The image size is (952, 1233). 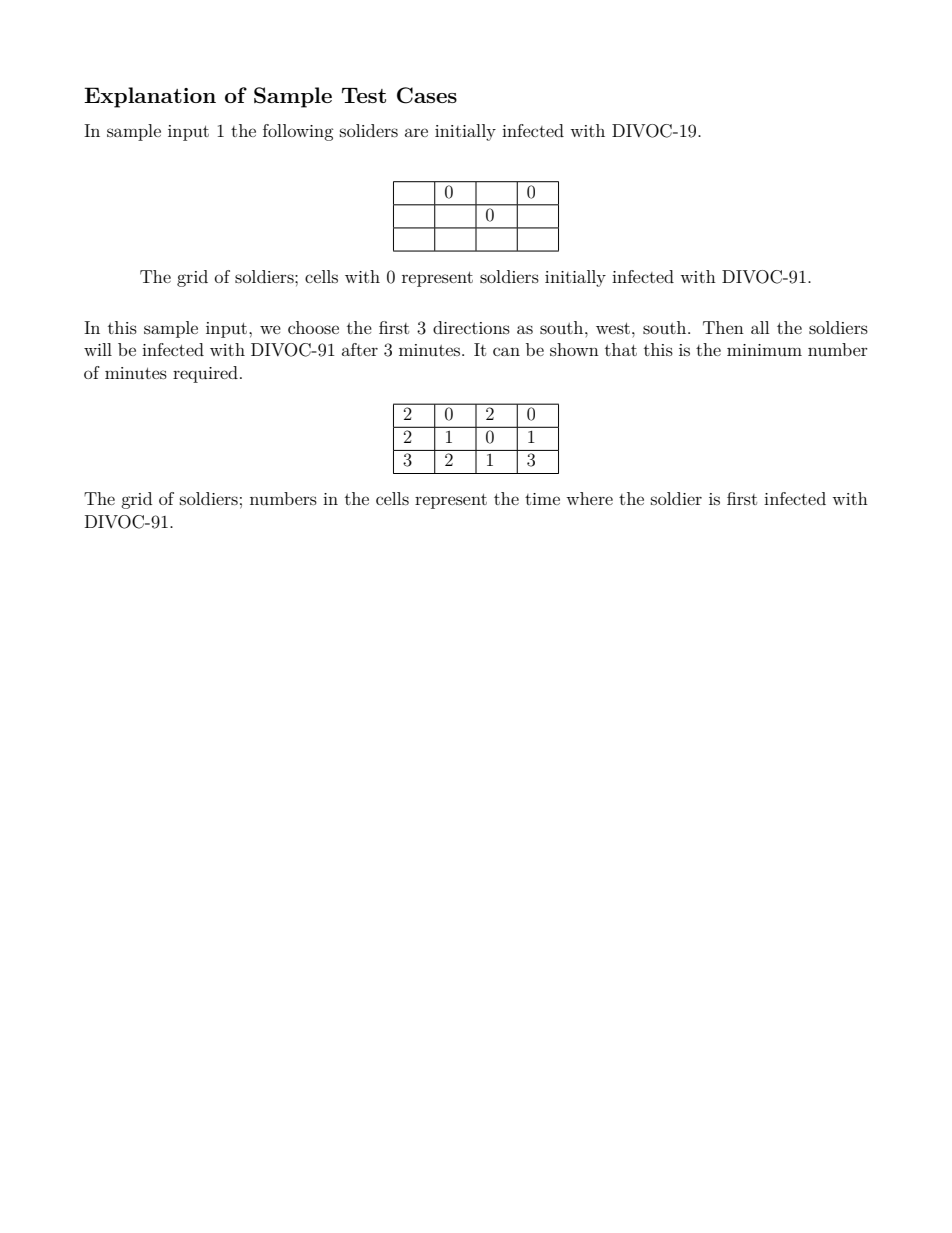 I want to click on that, so click(x=621, y=349).
